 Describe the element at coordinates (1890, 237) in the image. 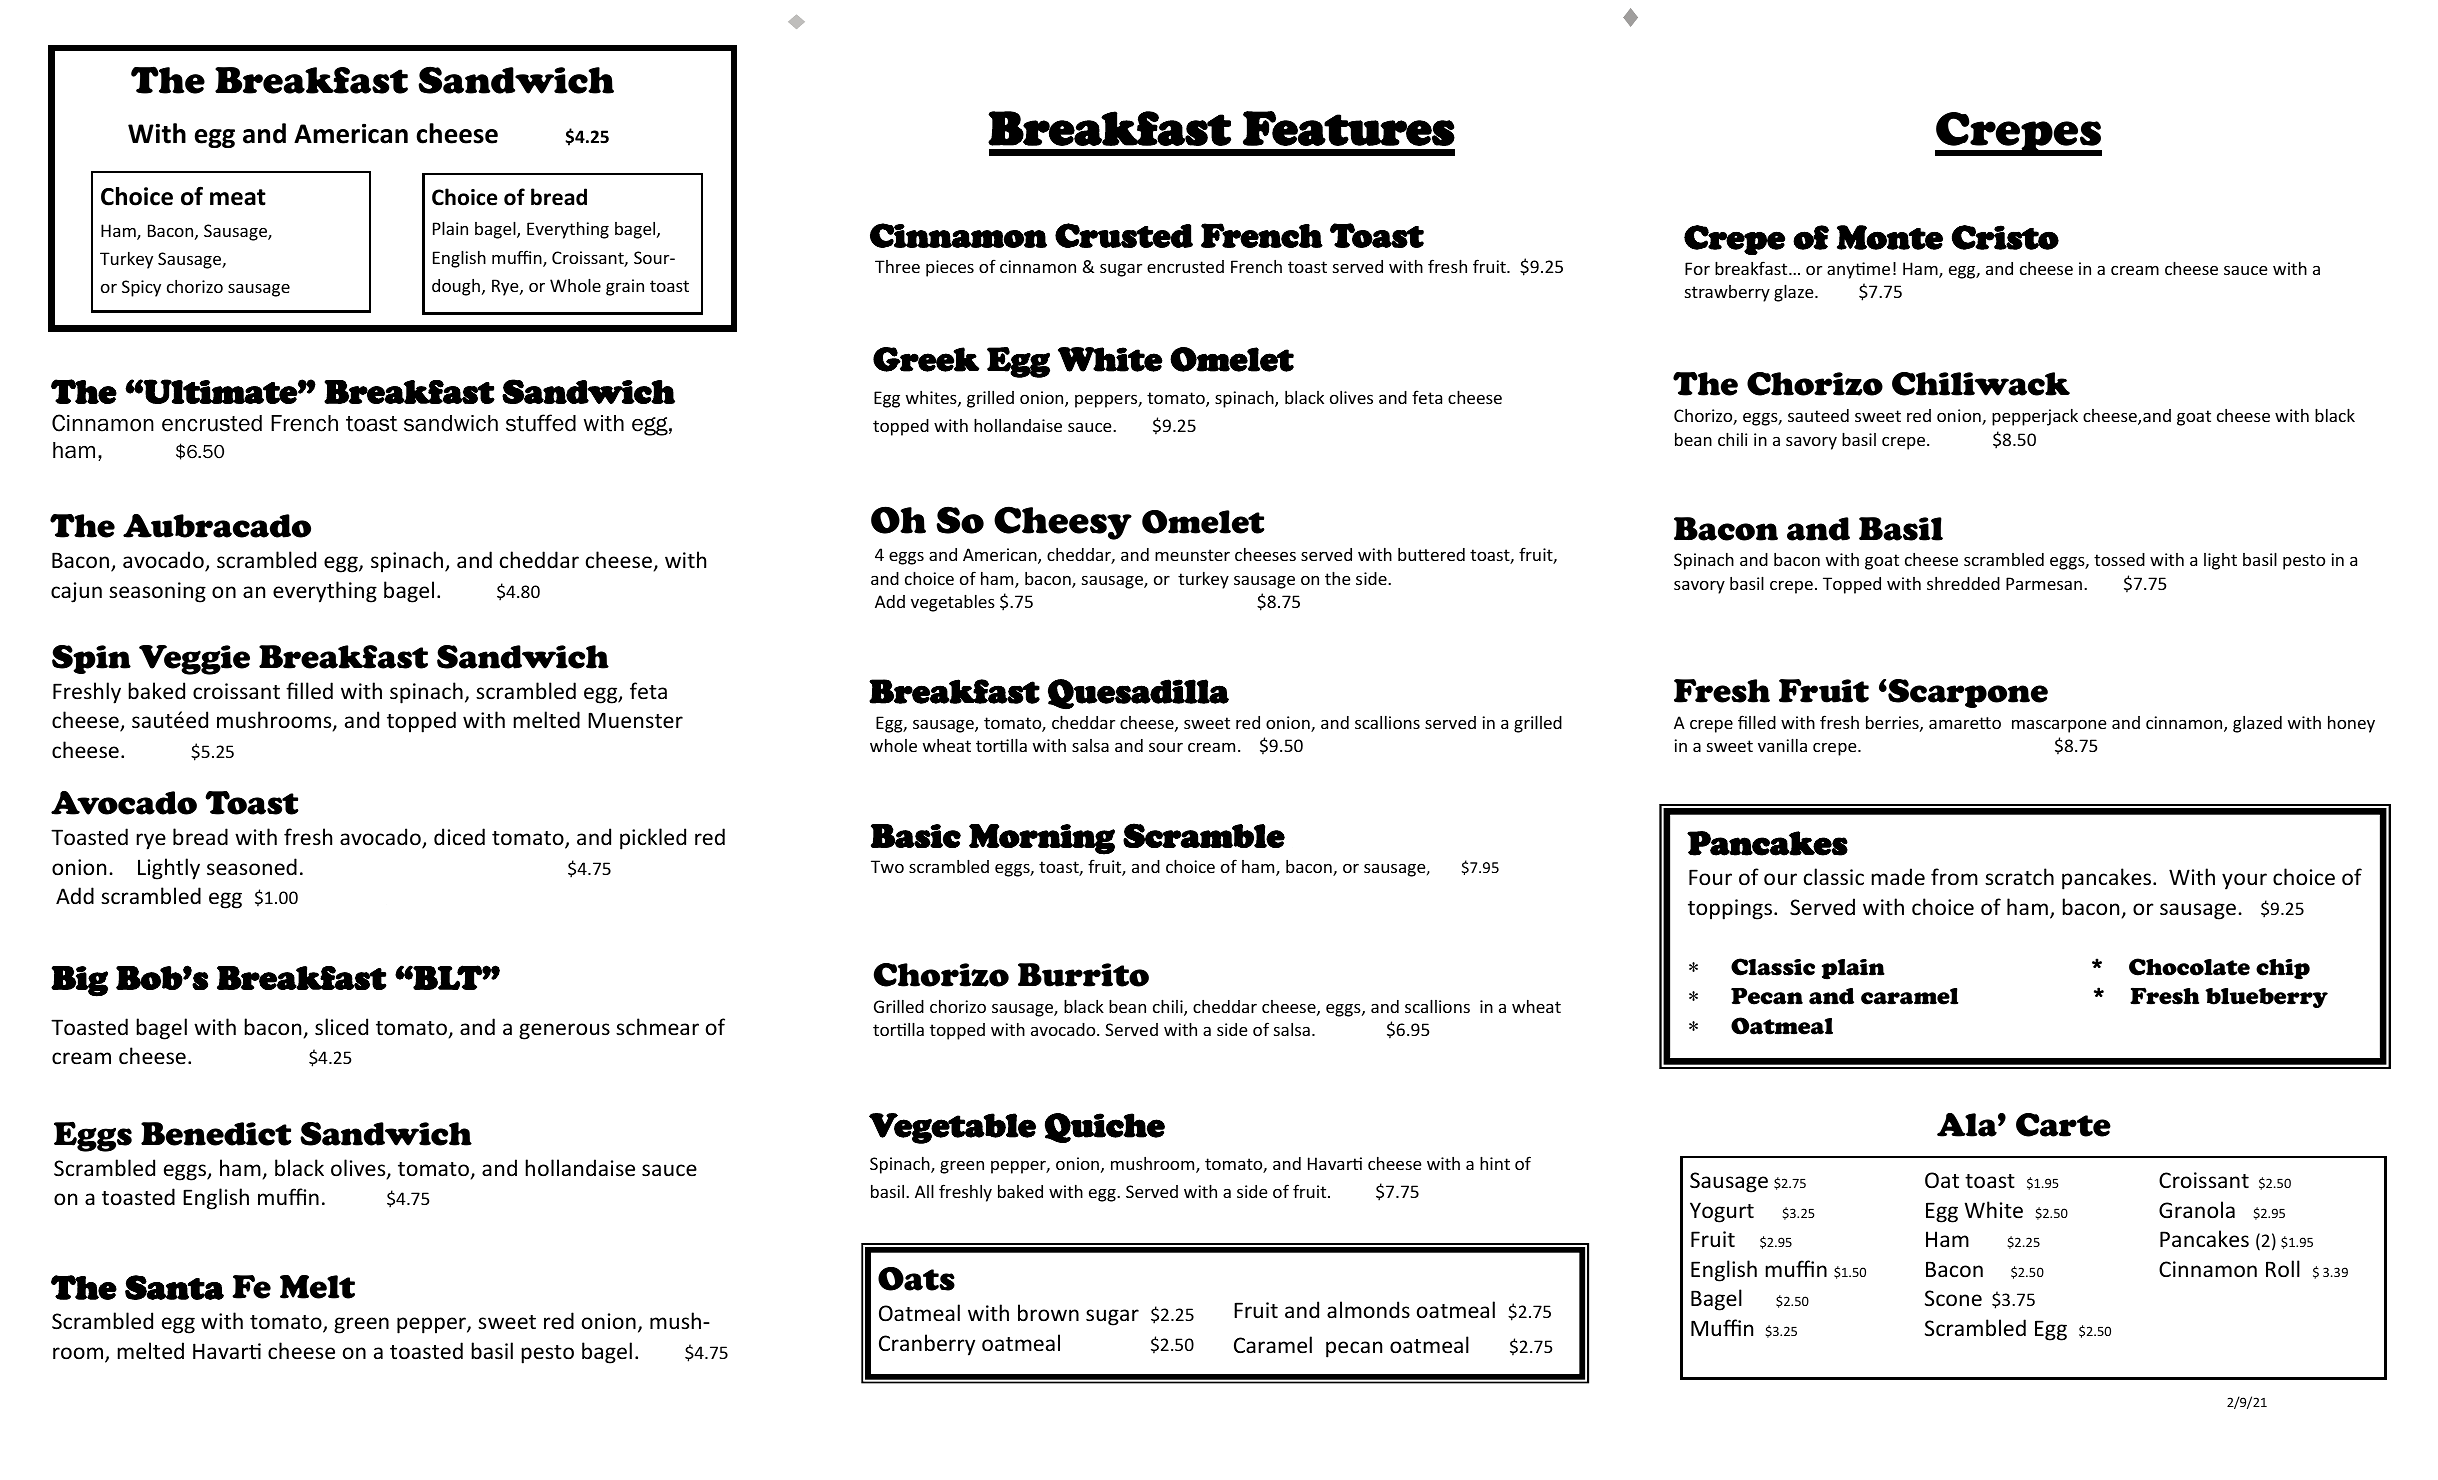

I see `Monte` at that location.
